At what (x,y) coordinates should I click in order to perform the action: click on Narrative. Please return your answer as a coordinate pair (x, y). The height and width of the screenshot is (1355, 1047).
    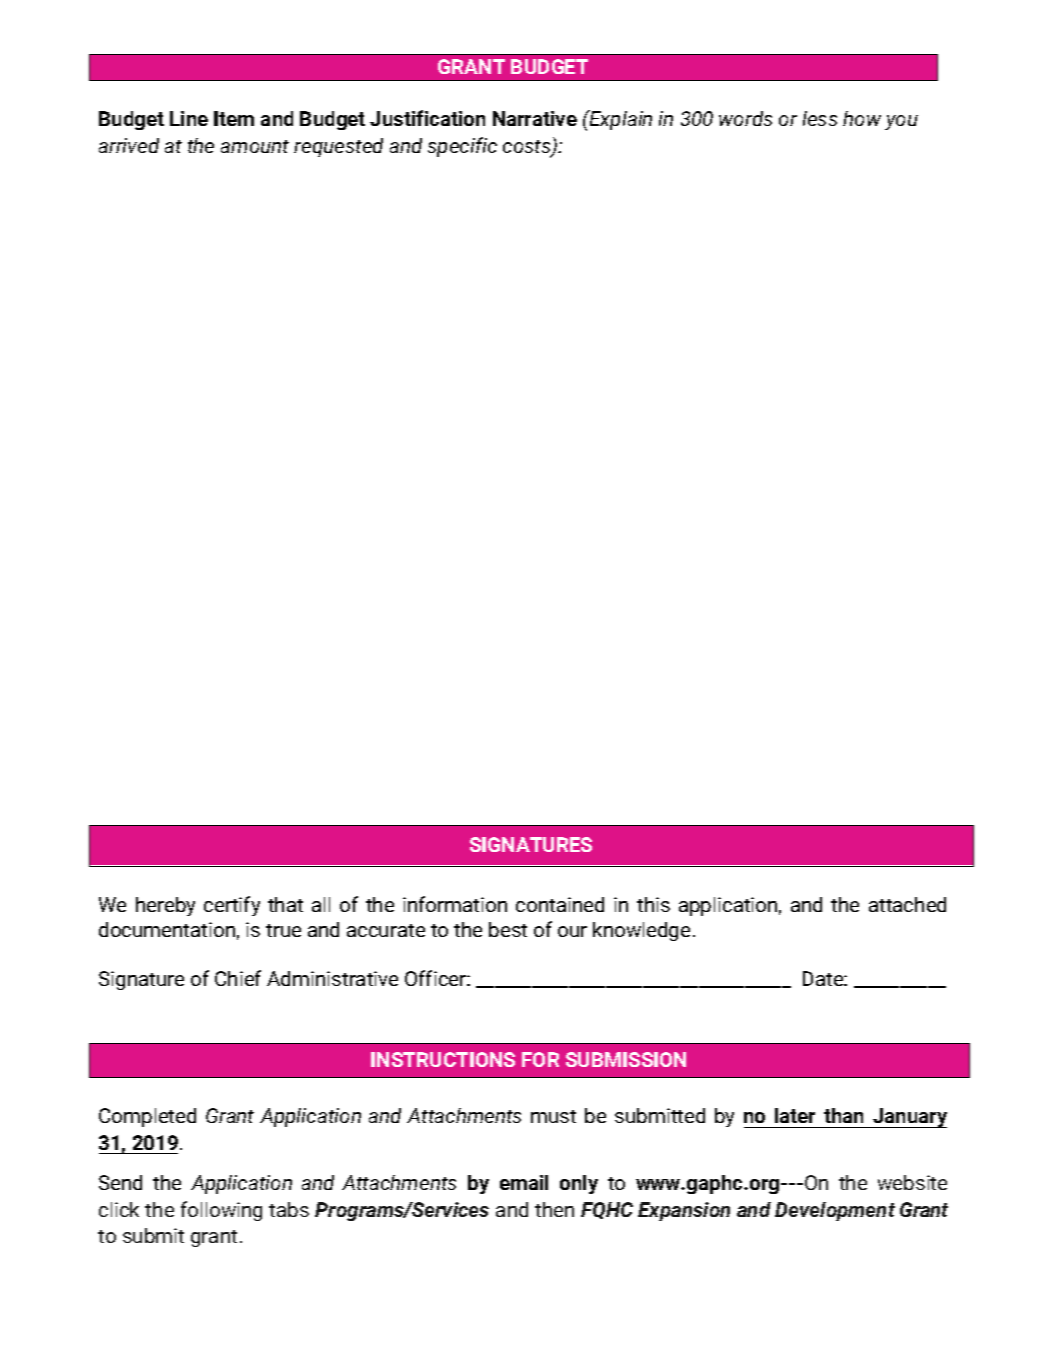
    Looking at the image, I should click on (535, 118).
